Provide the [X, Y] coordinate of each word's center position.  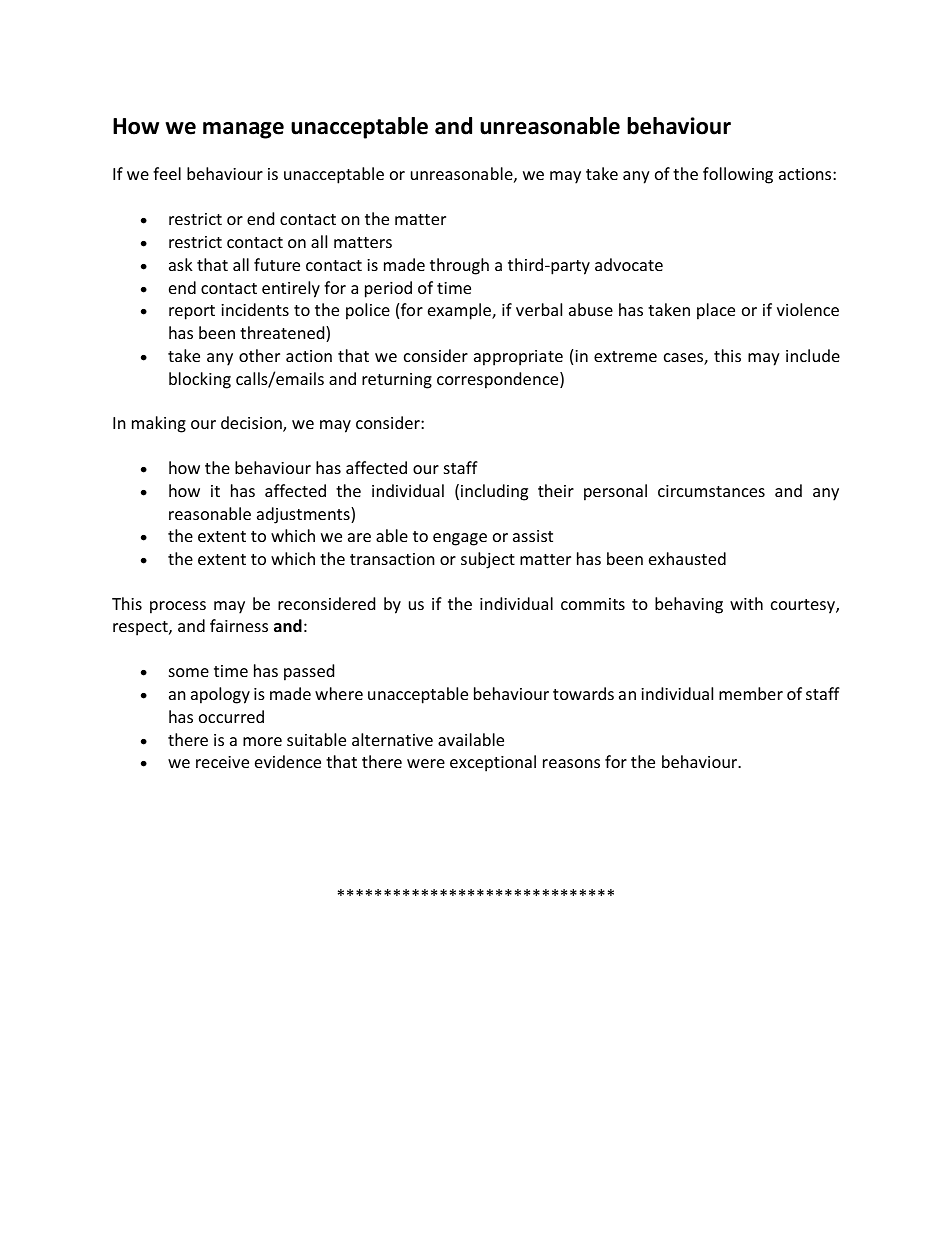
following [738, 175]
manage [243, 130]
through [459, 266]
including [494, 492]
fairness [239, 625]
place [716, 311]
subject [488, 560]
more [262, 741]
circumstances [711, 491]
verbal [539, 309]
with [746, 603]
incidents [255, 309]
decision [252, 424]
